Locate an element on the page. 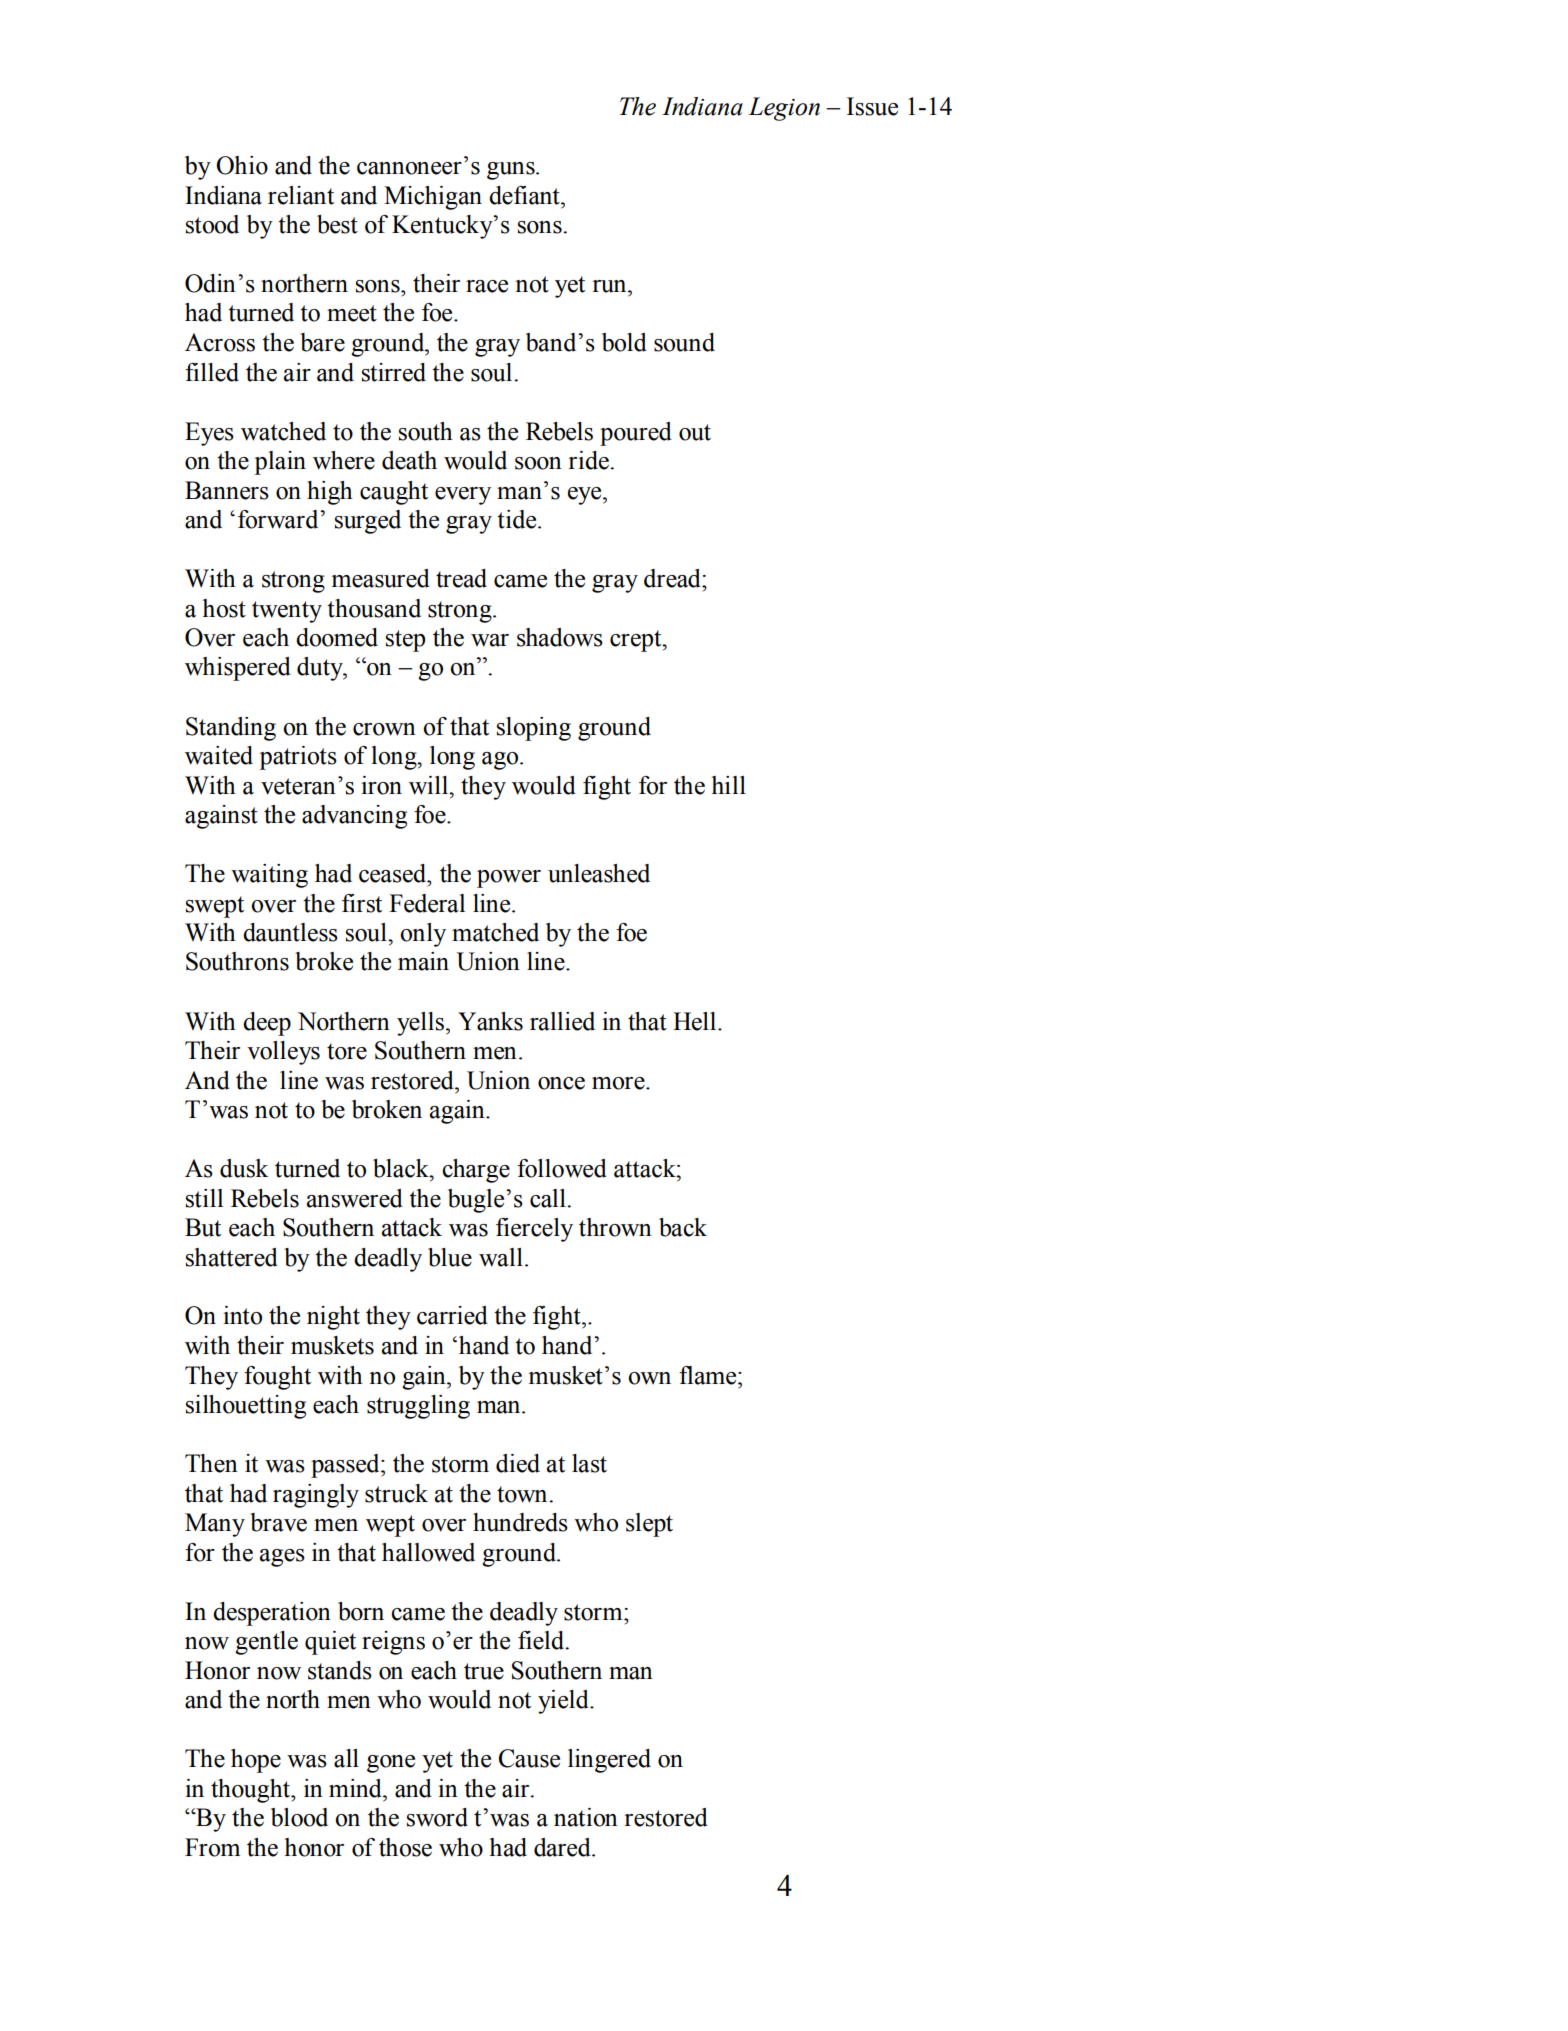  dauntless is located at coordinates (290, 932).
